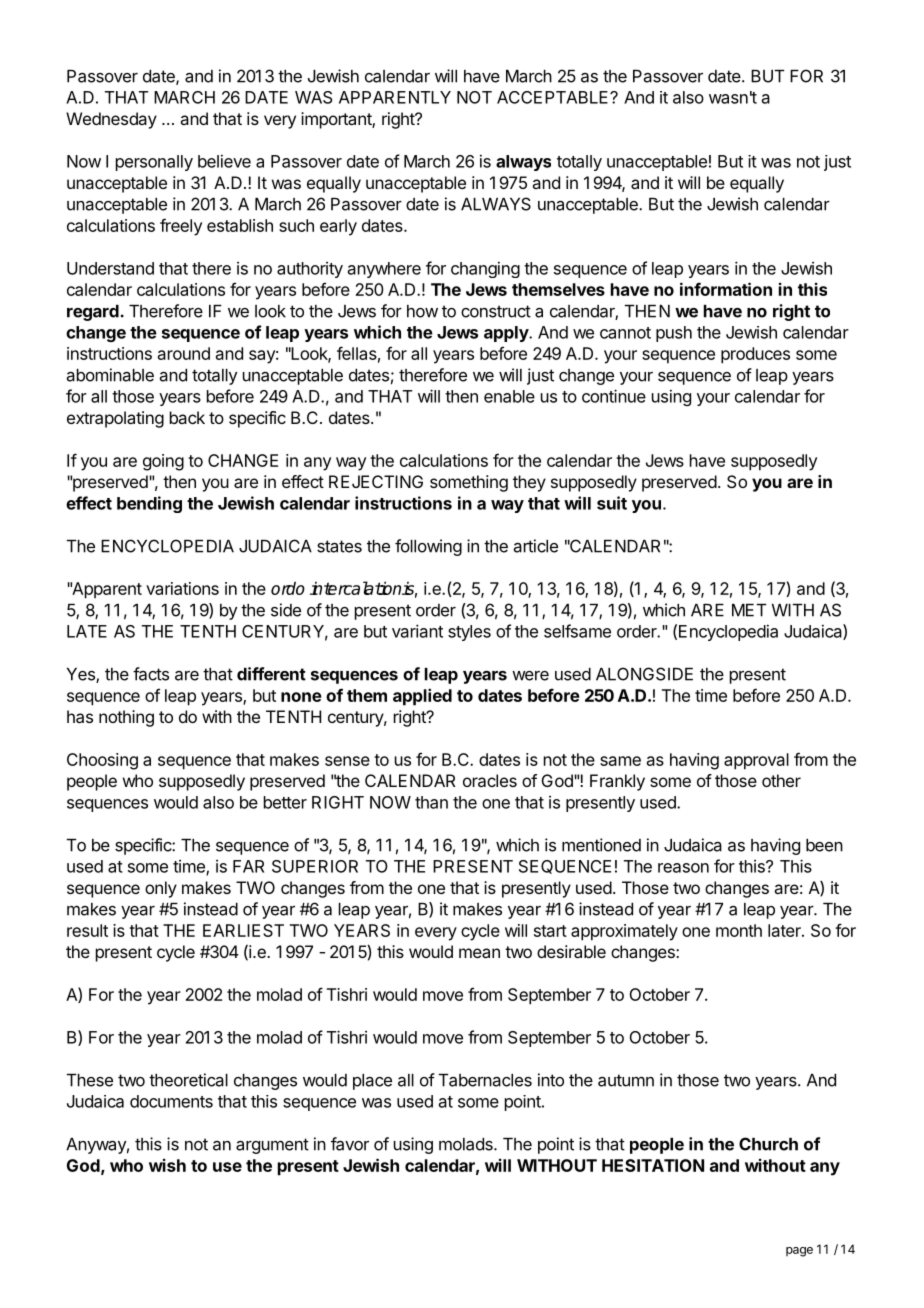 This image has height=1308, width=924. What do you see at coordinates (272, 1146) in the image?
I see `argument` at bounding box center [272, 1146].
